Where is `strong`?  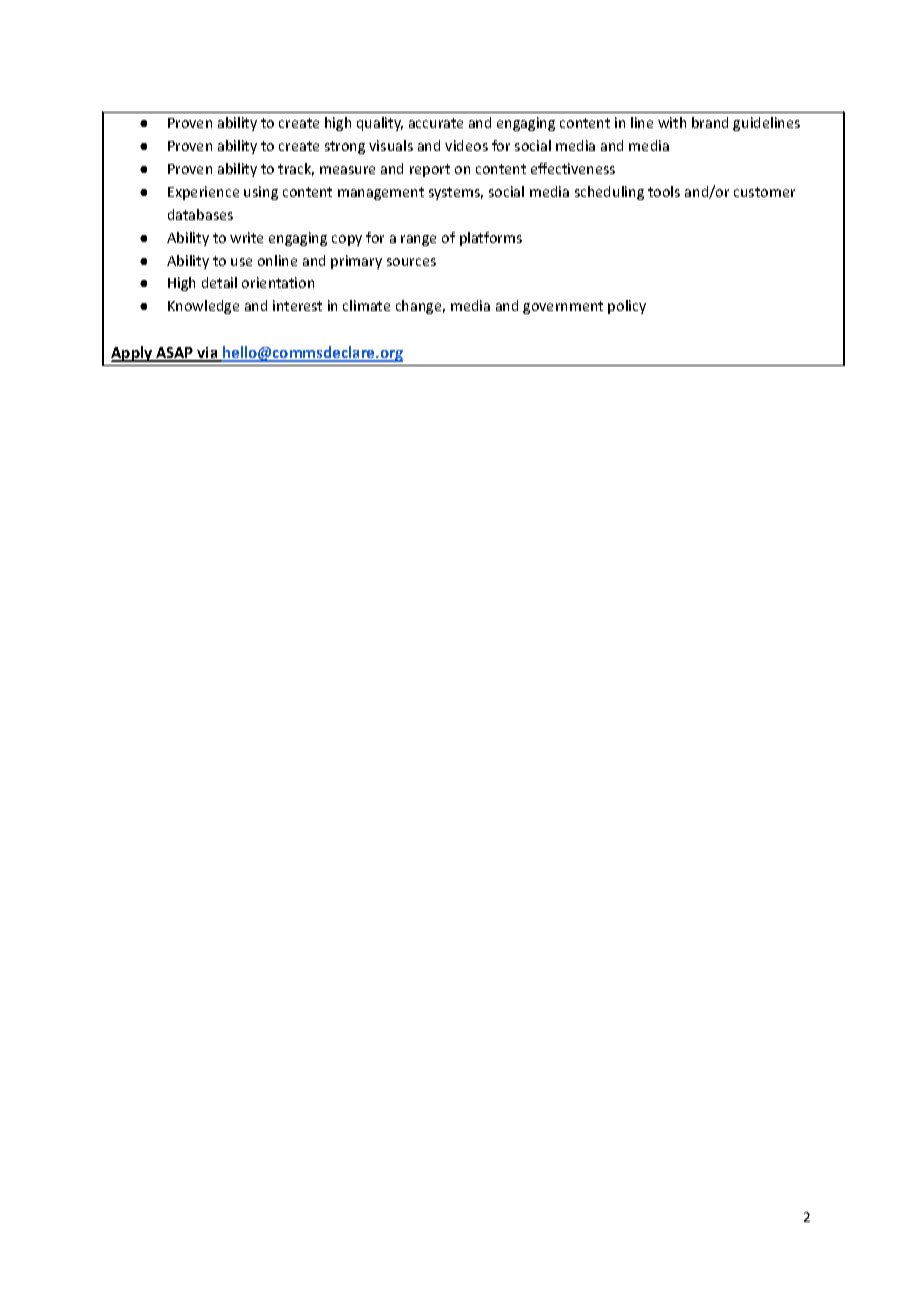
strong is located at coordinates (345, 147).
